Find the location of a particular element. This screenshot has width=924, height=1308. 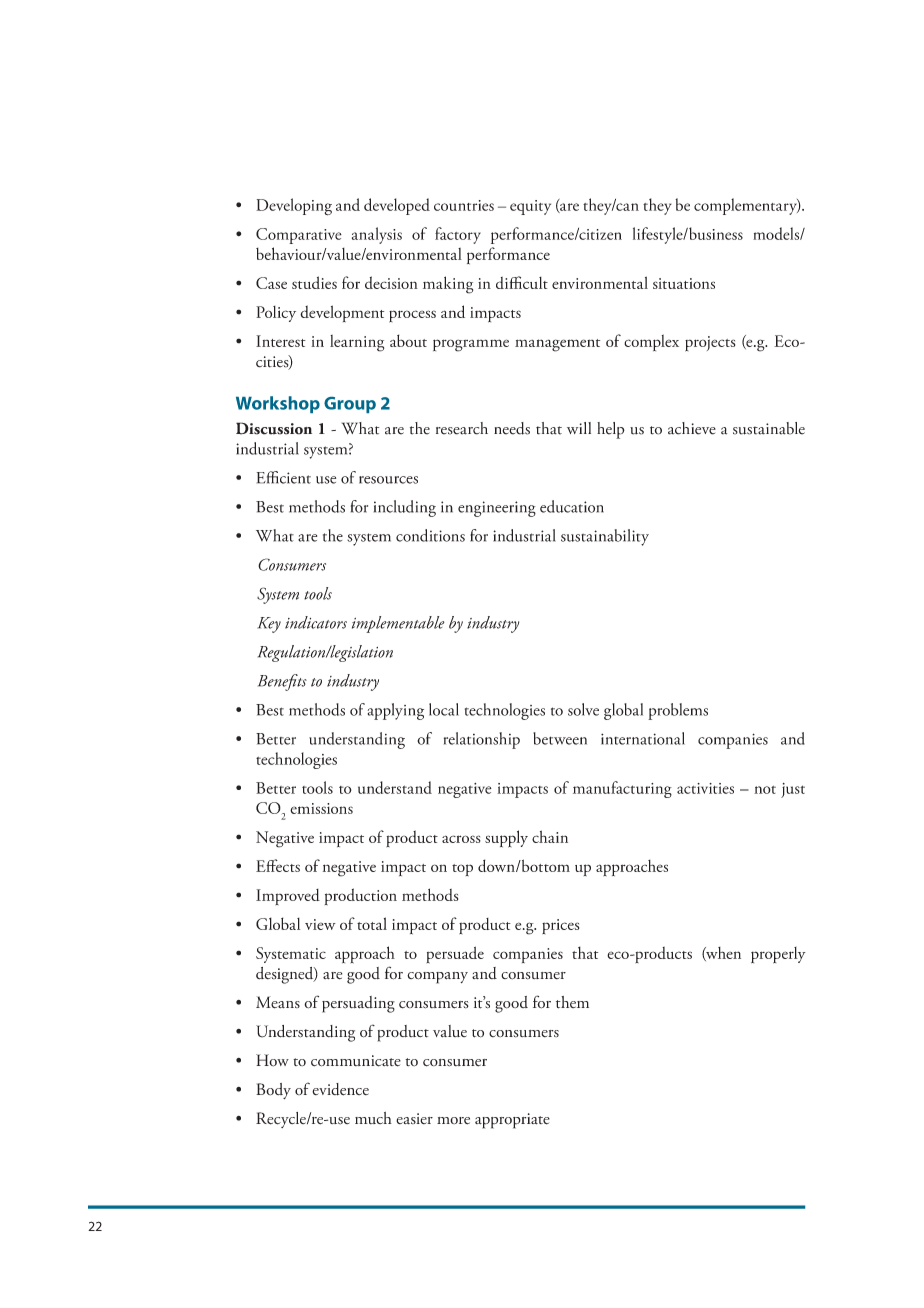

evidence is located at coordinates (340, 1089).
